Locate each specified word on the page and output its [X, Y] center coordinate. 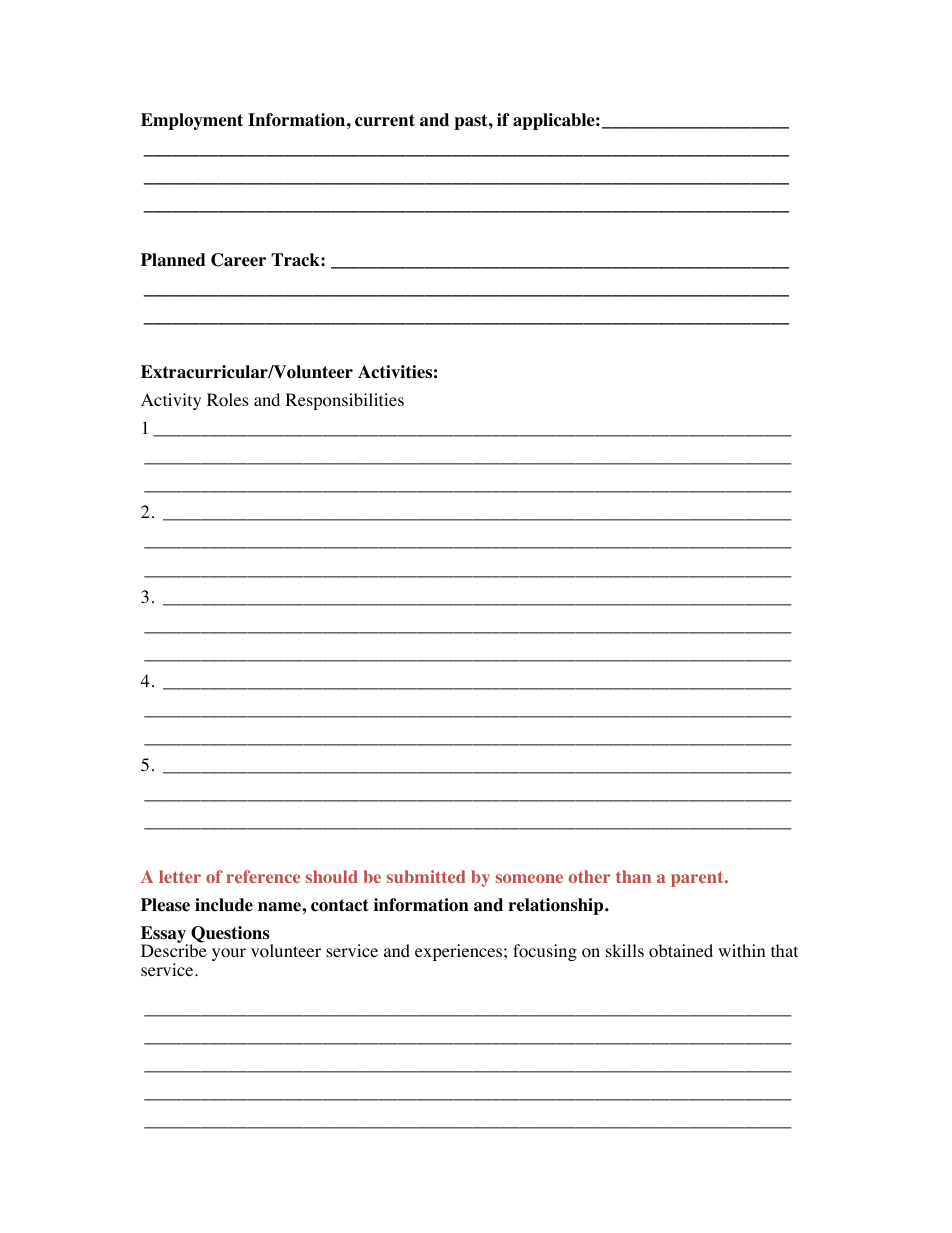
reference [263, 876]
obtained [681, 951]
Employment [192, 121]
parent [698, 879]
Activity [171, 401]
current [385, 120]
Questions [231, 935]
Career [238, 260]
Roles [228, 400]
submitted [426, 876]
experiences [460, 952]
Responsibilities [344, 401]
